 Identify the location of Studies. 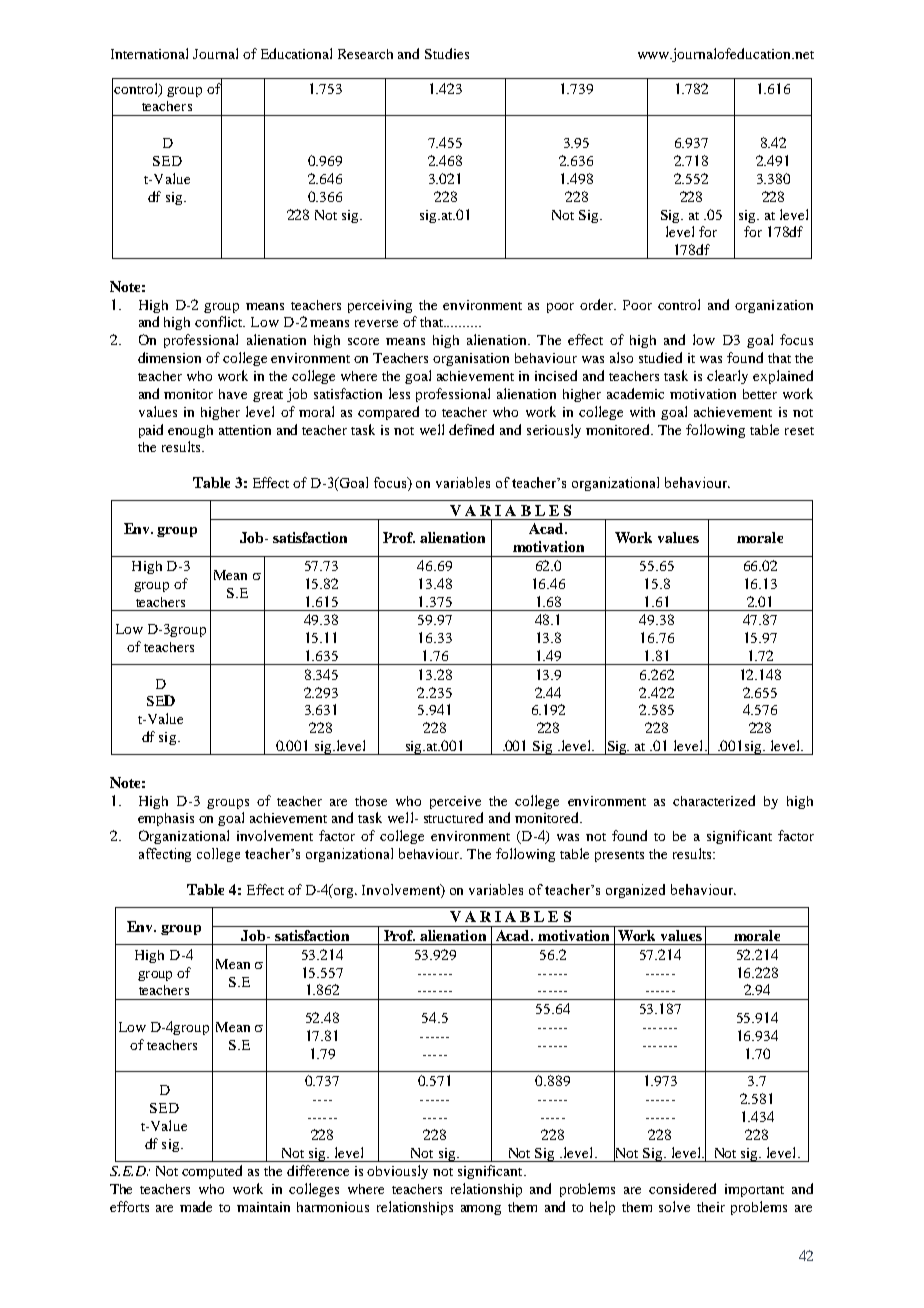
(447, 53).
